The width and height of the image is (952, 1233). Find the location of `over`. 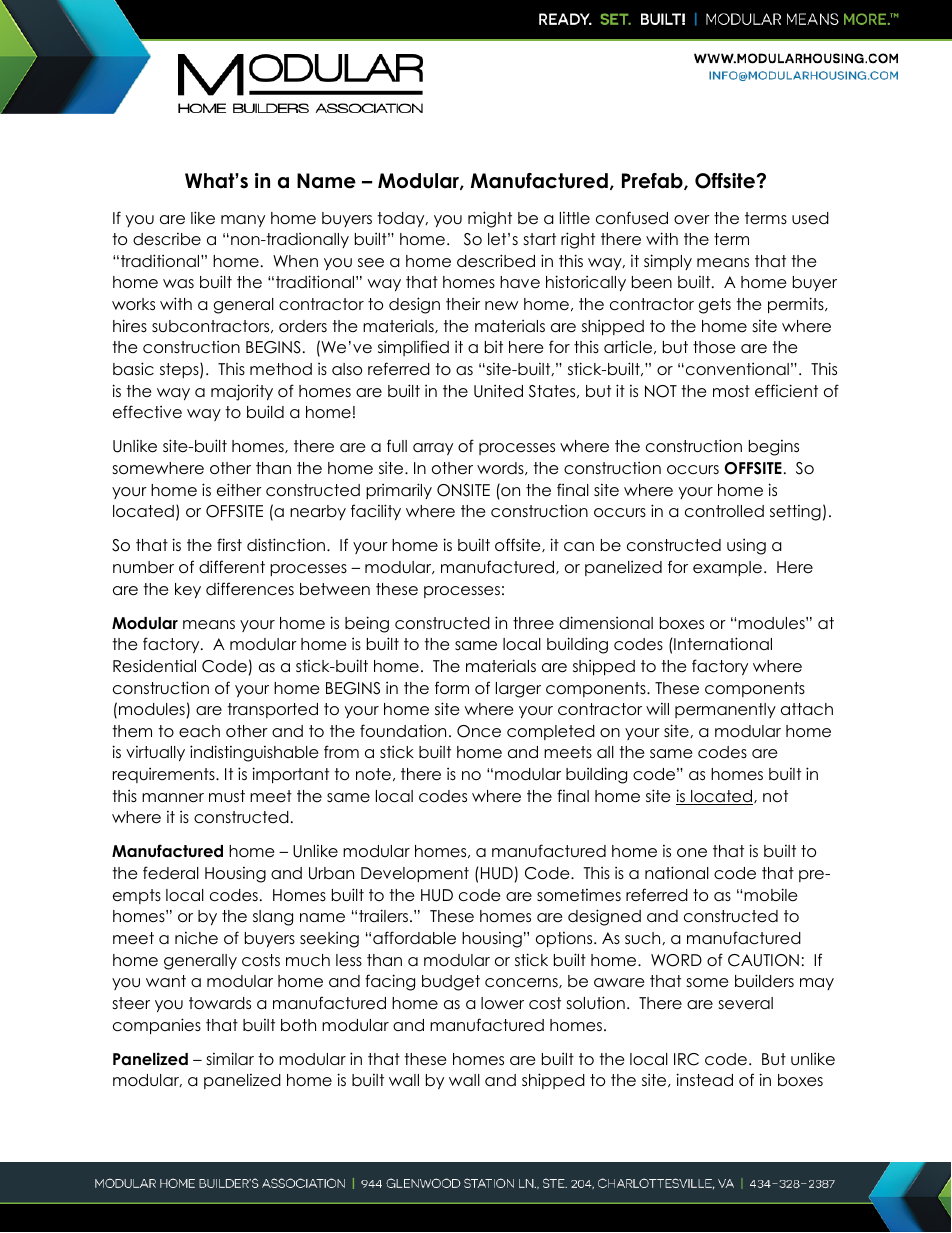

over is located at coordinates (692, 219).
